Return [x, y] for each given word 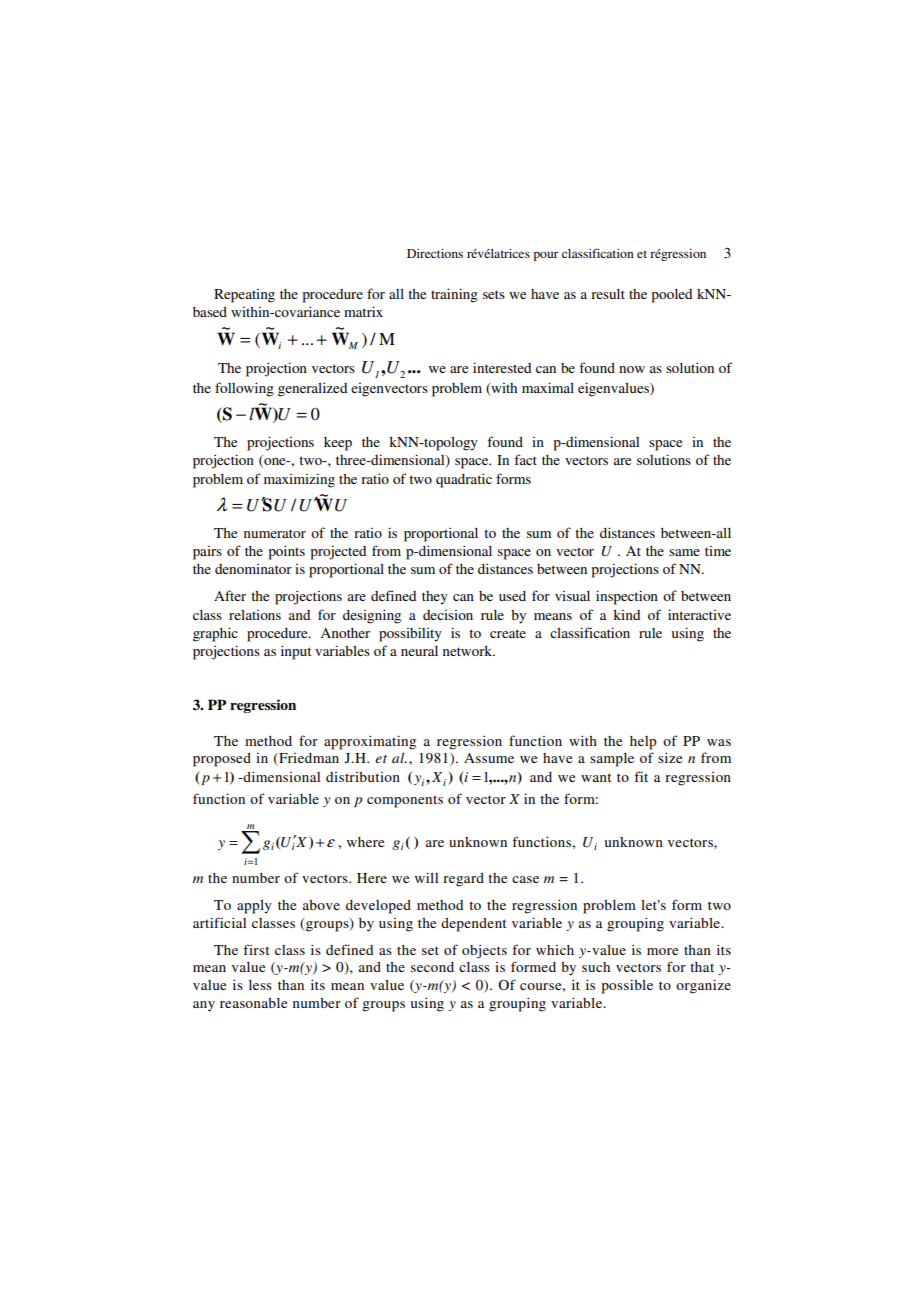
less [260, 985]
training [454, 295]
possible [627, 986]
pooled [672, 296]
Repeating [244, 296]
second [432, 967]
